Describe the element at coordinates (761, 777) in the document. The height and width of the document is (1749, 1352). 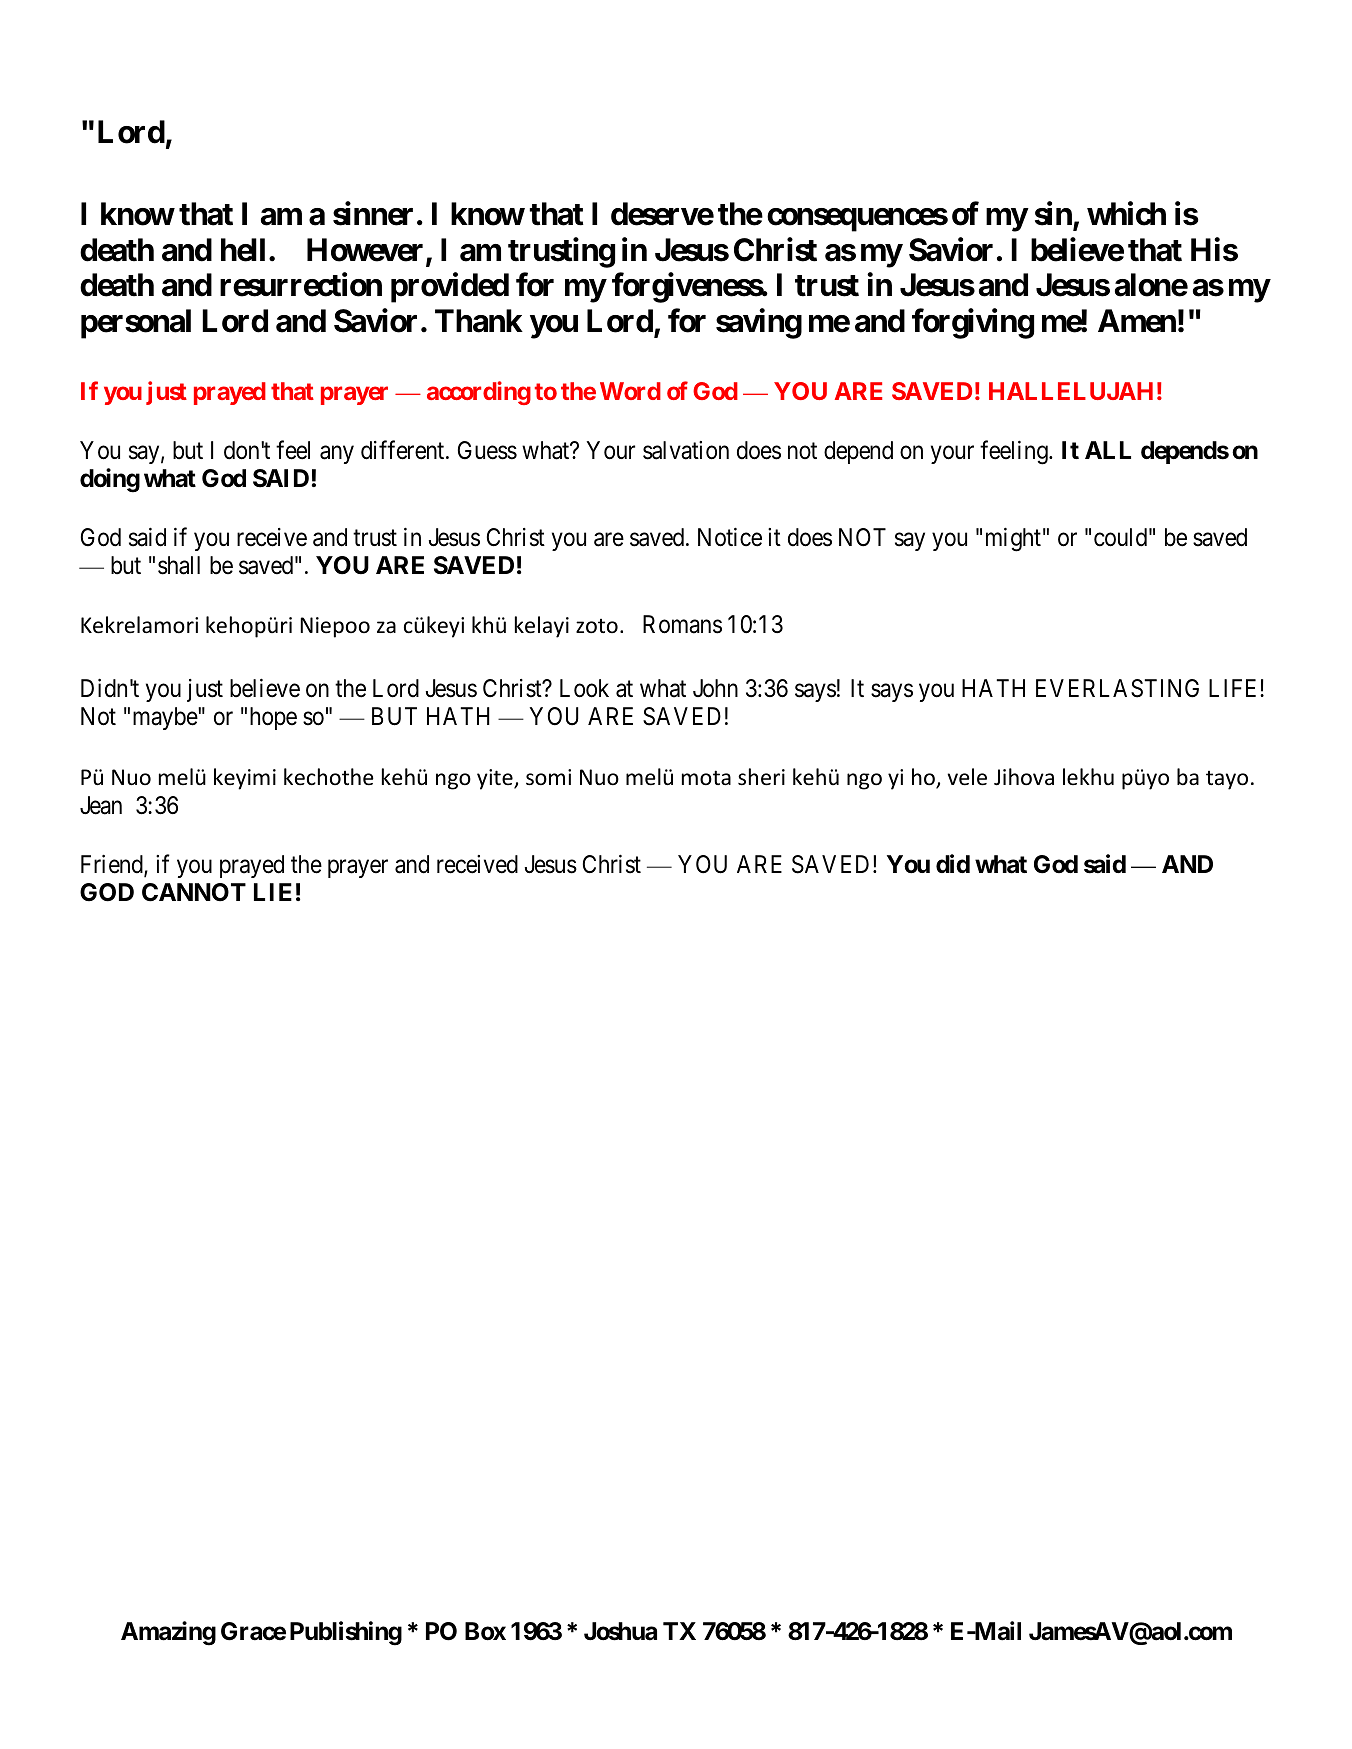
I see `sheri` at that location.
